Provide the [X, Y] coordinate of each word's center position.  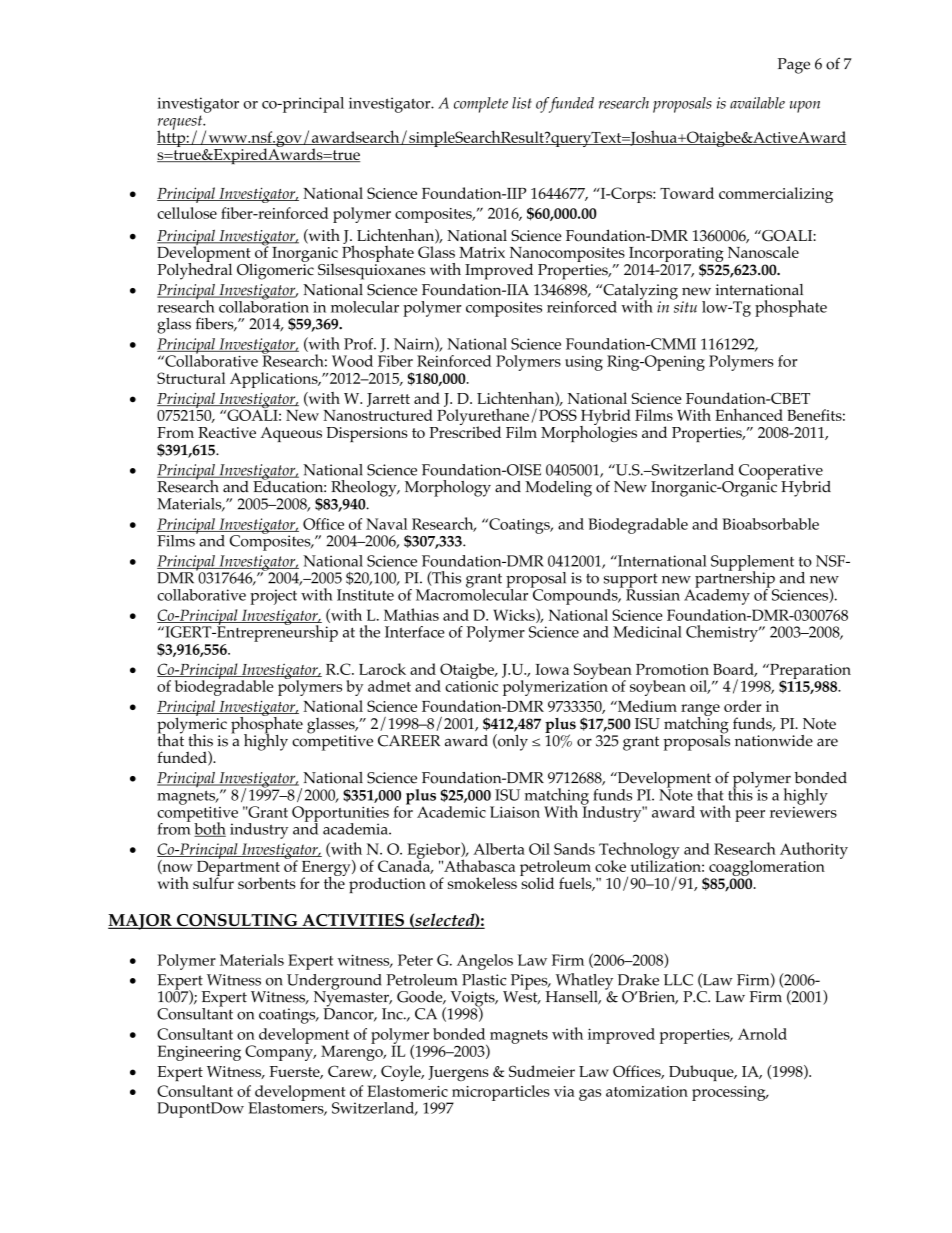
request [181, 123]
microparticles [499, 1094]
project [273, 597]
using [584, 363]
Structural [191, 378]
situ [684, 306]
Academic [451, 812]
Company [280, 1052]
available [757, 103]
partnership [736, 579]
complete [481, 105]
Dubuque [702, 1073]
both [210, 829]
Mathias [411, 614]
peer [750, 816]
